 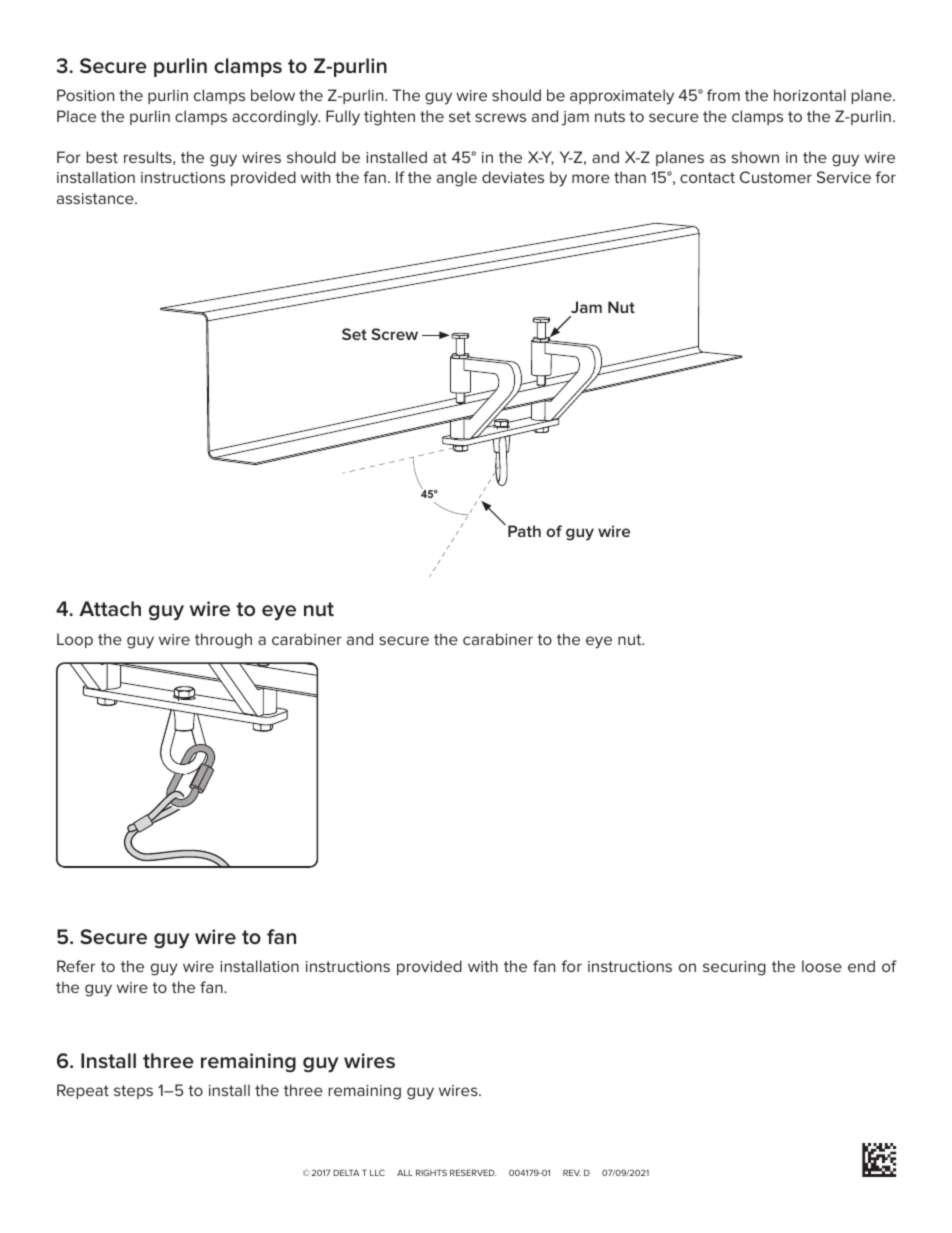 I want to click on securing, so click(x=734, y=968).
